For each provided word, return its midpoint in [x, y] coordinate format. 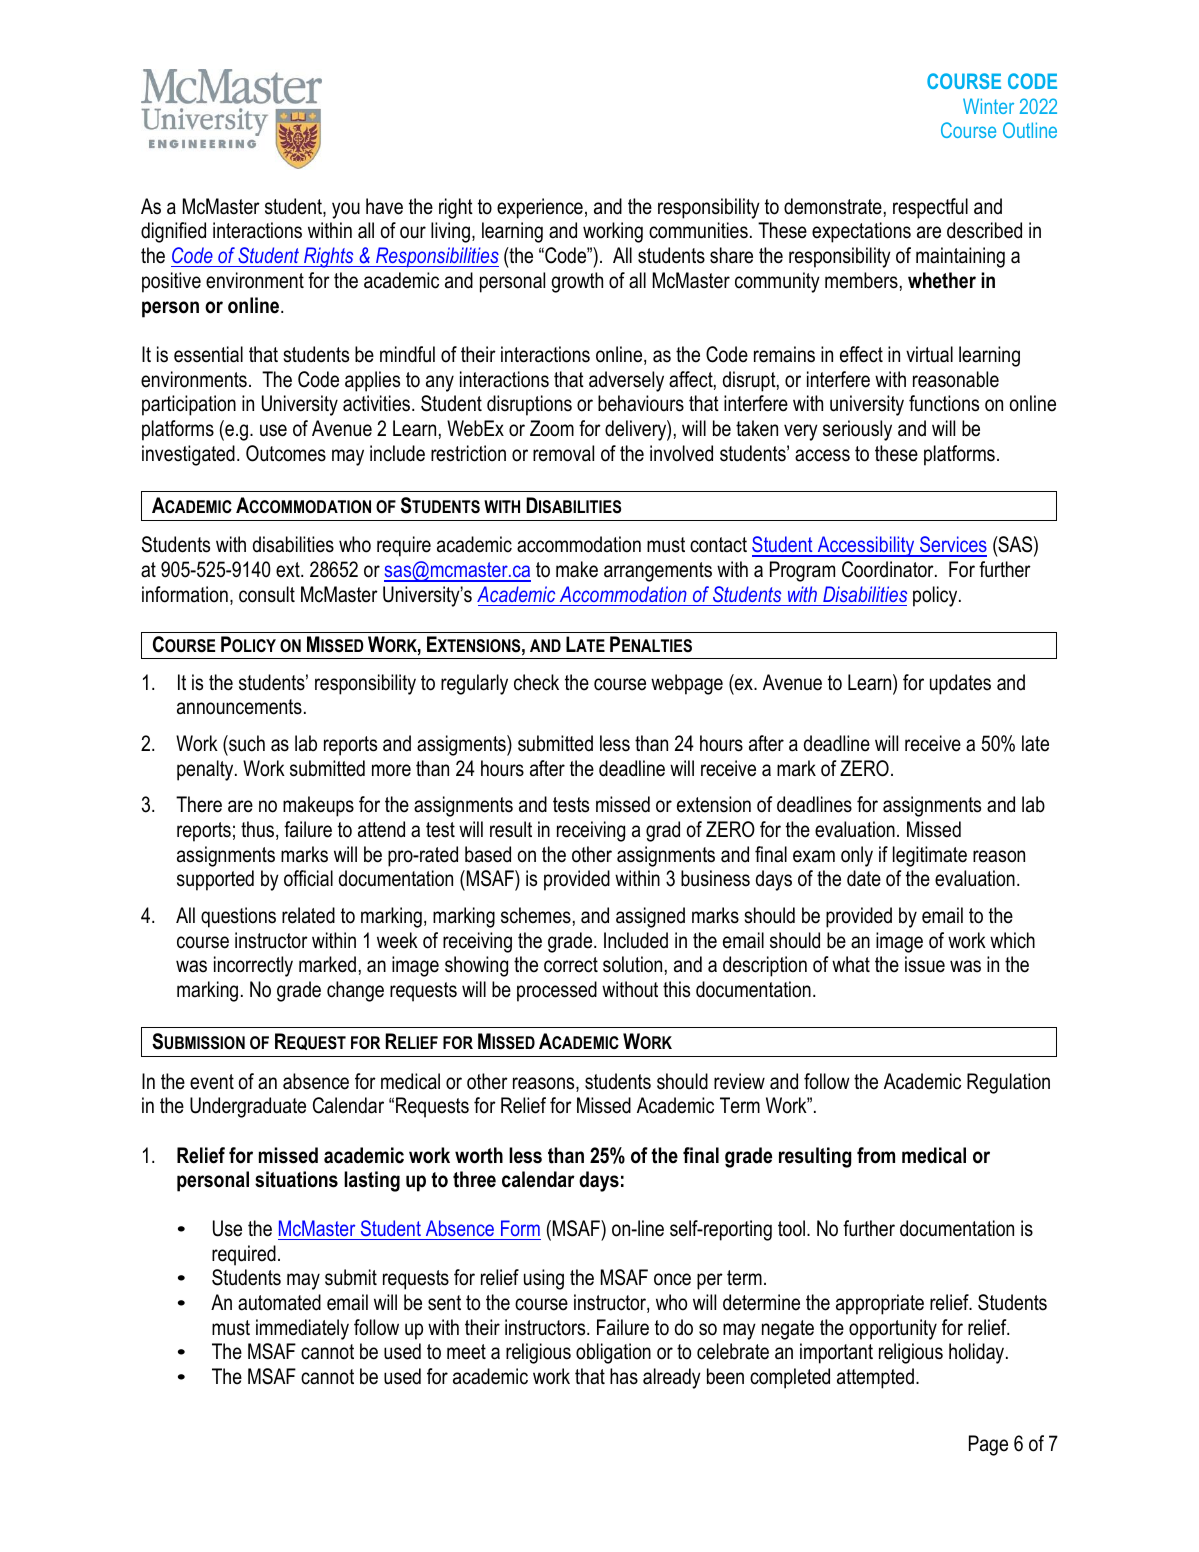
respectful [930, 208]
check [536, 682]
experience [540, 208]
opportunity [893, 1329]
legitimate [930, 856]
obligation [613, 1353]
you [346, 210]
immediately [302, 1329]
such [246, 743]
